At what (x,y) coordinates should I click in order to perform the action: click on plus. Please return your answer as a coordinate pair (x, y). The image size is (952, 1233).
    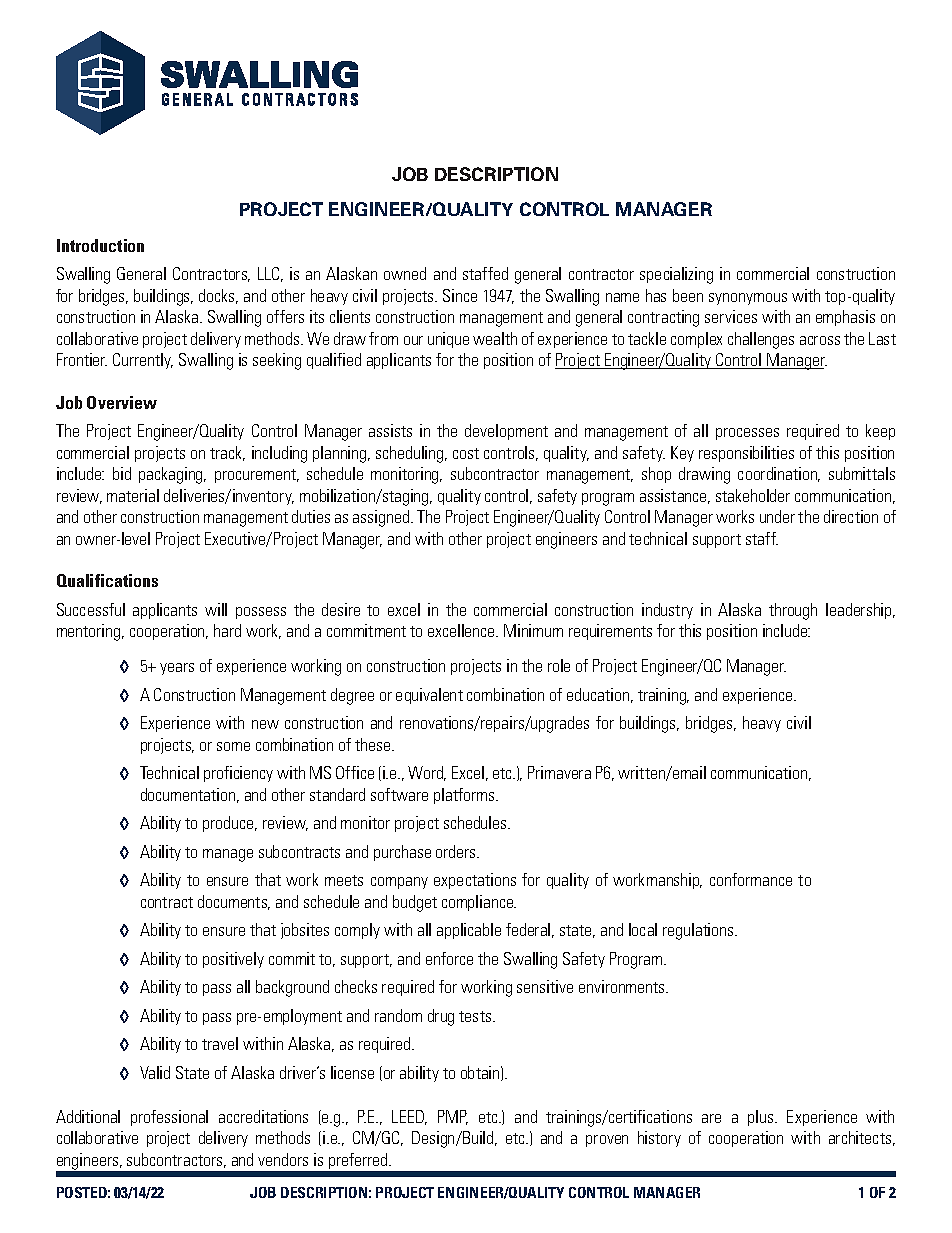
    Looking at the image, I should click on (762, 1118).
